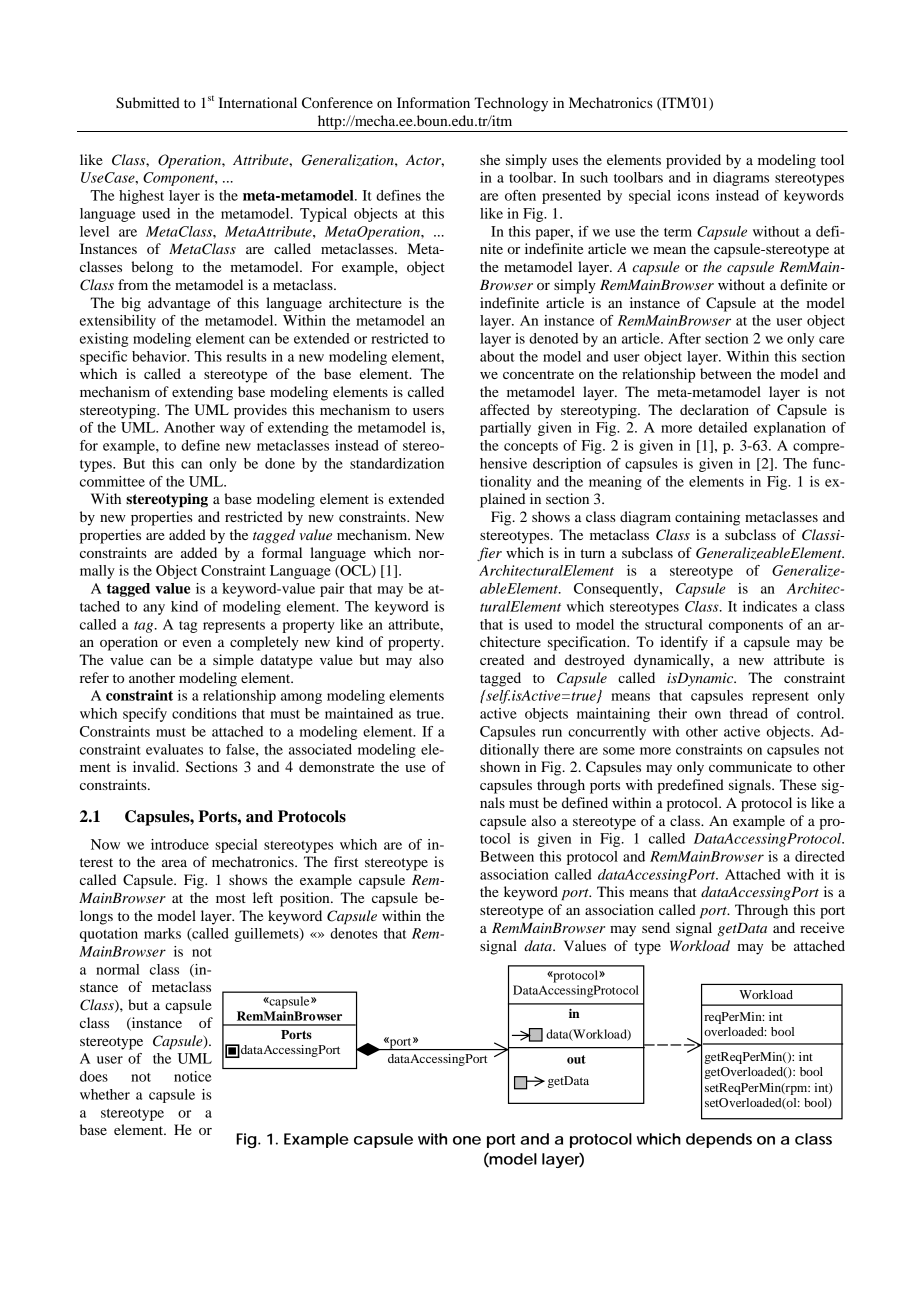  Describe the element at coordinates (500, 766) in the screenshot. I see `shown` at that location.
